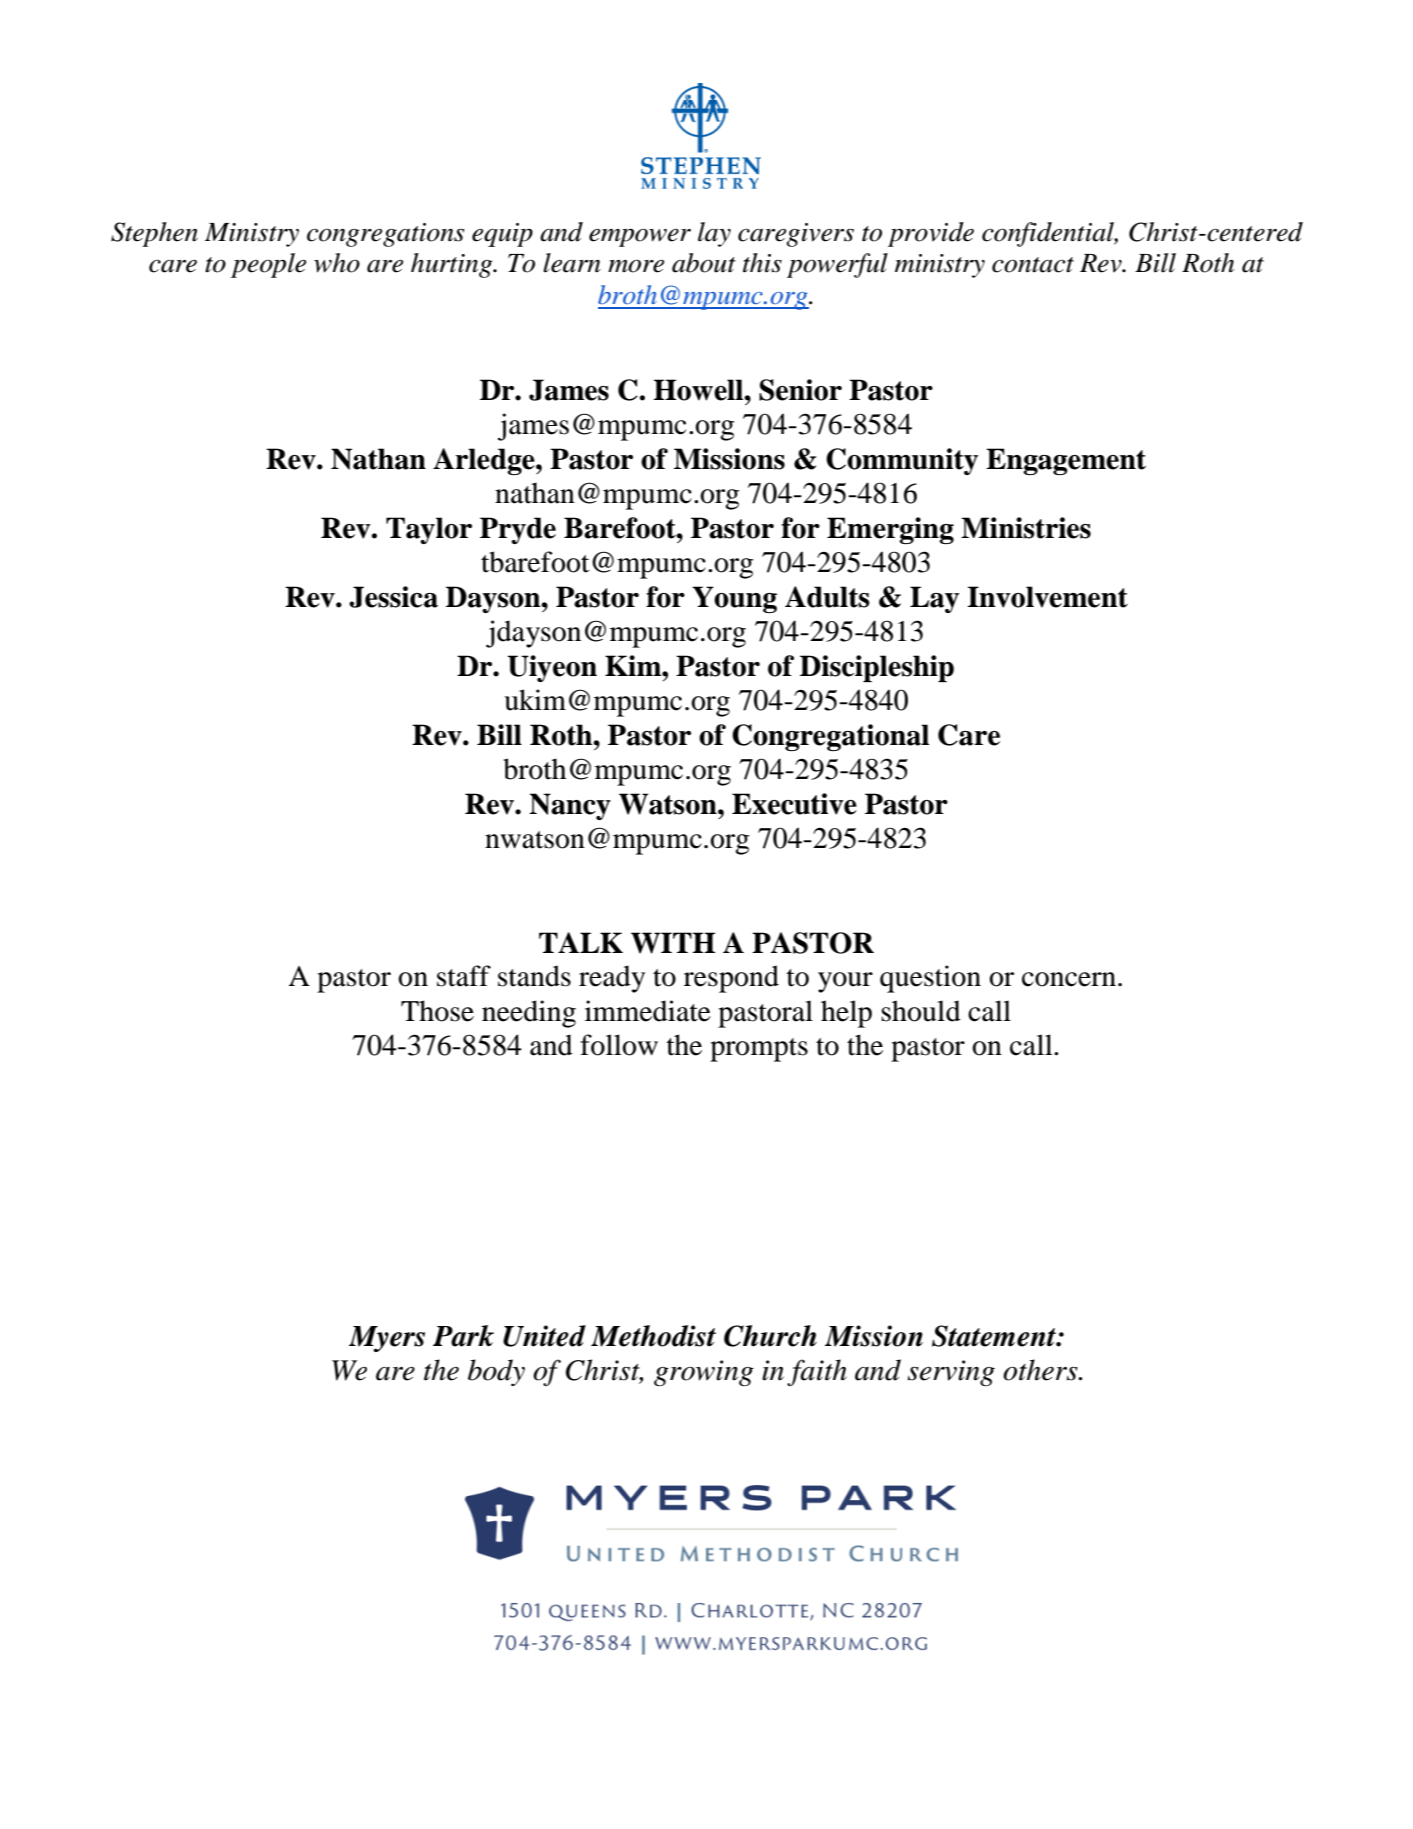 The height and width of the page is (1829, 1413). Describe the element at coordinates (794, 804) in the page. I see `Executive` at that location.
